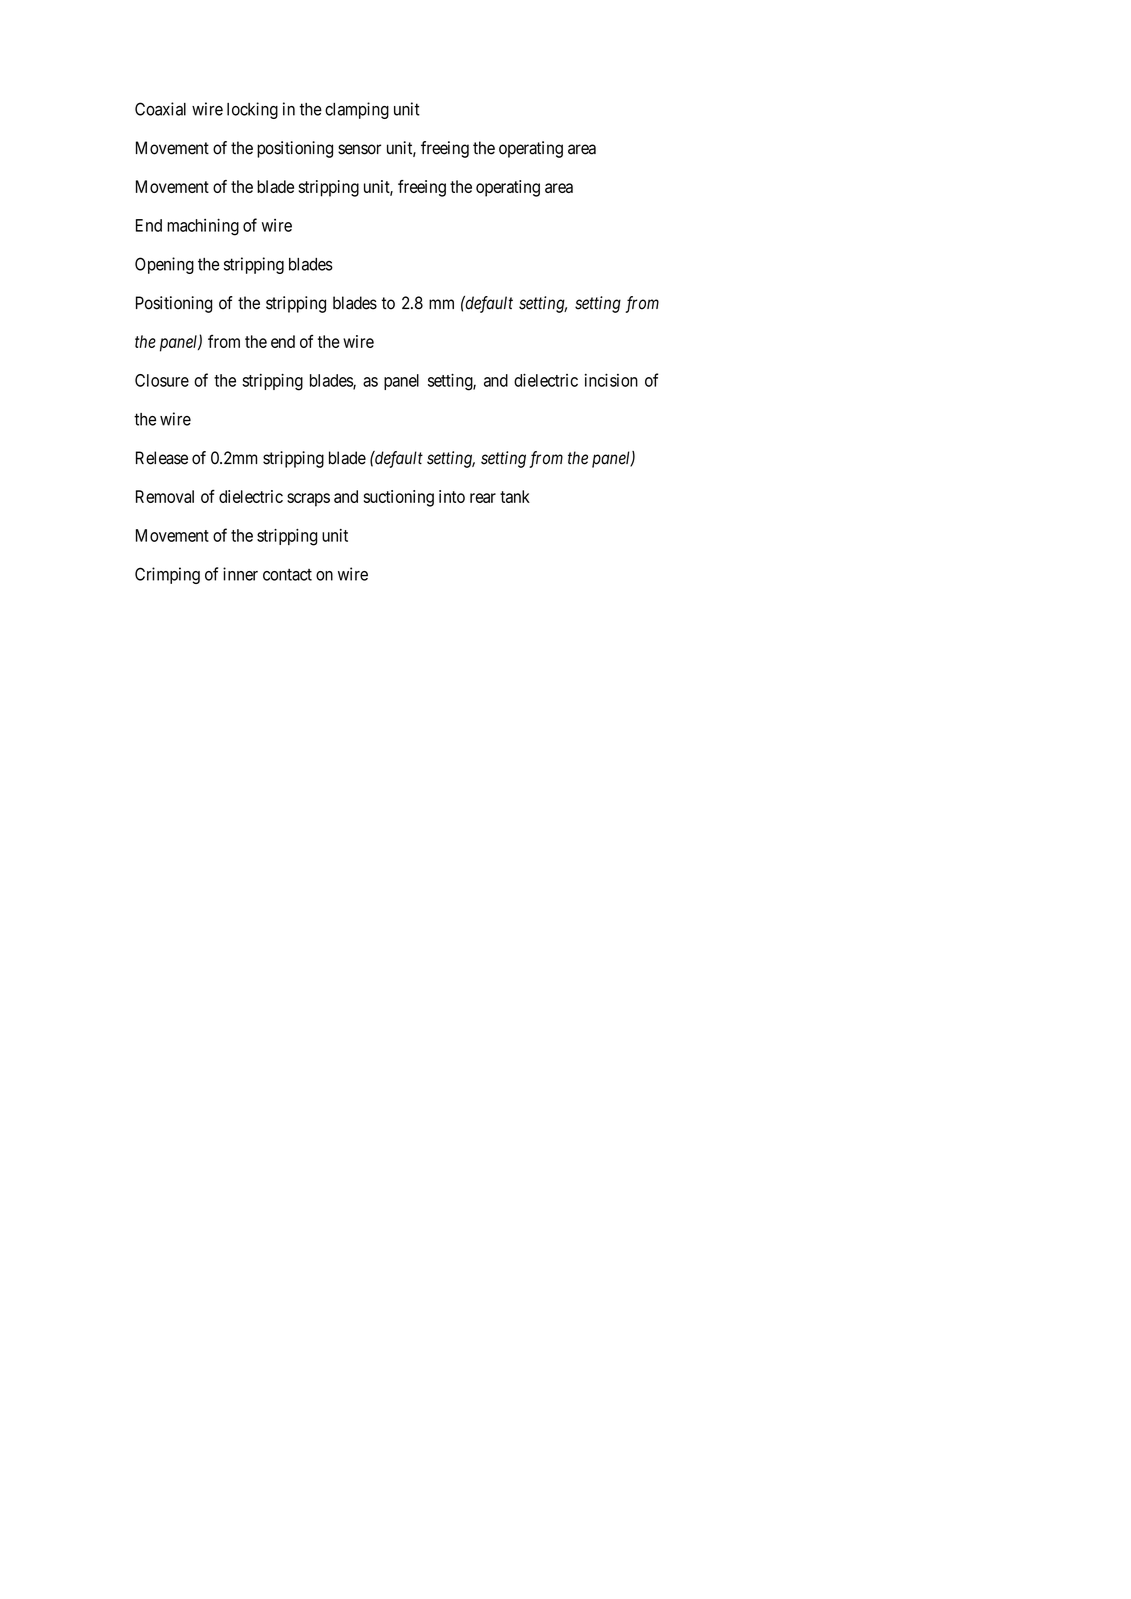 The height and width of the page is (1599, 1131). What do you see at coordinates (359, 149) in the page?
I see `sensor` at bounding box center [359, 149].
